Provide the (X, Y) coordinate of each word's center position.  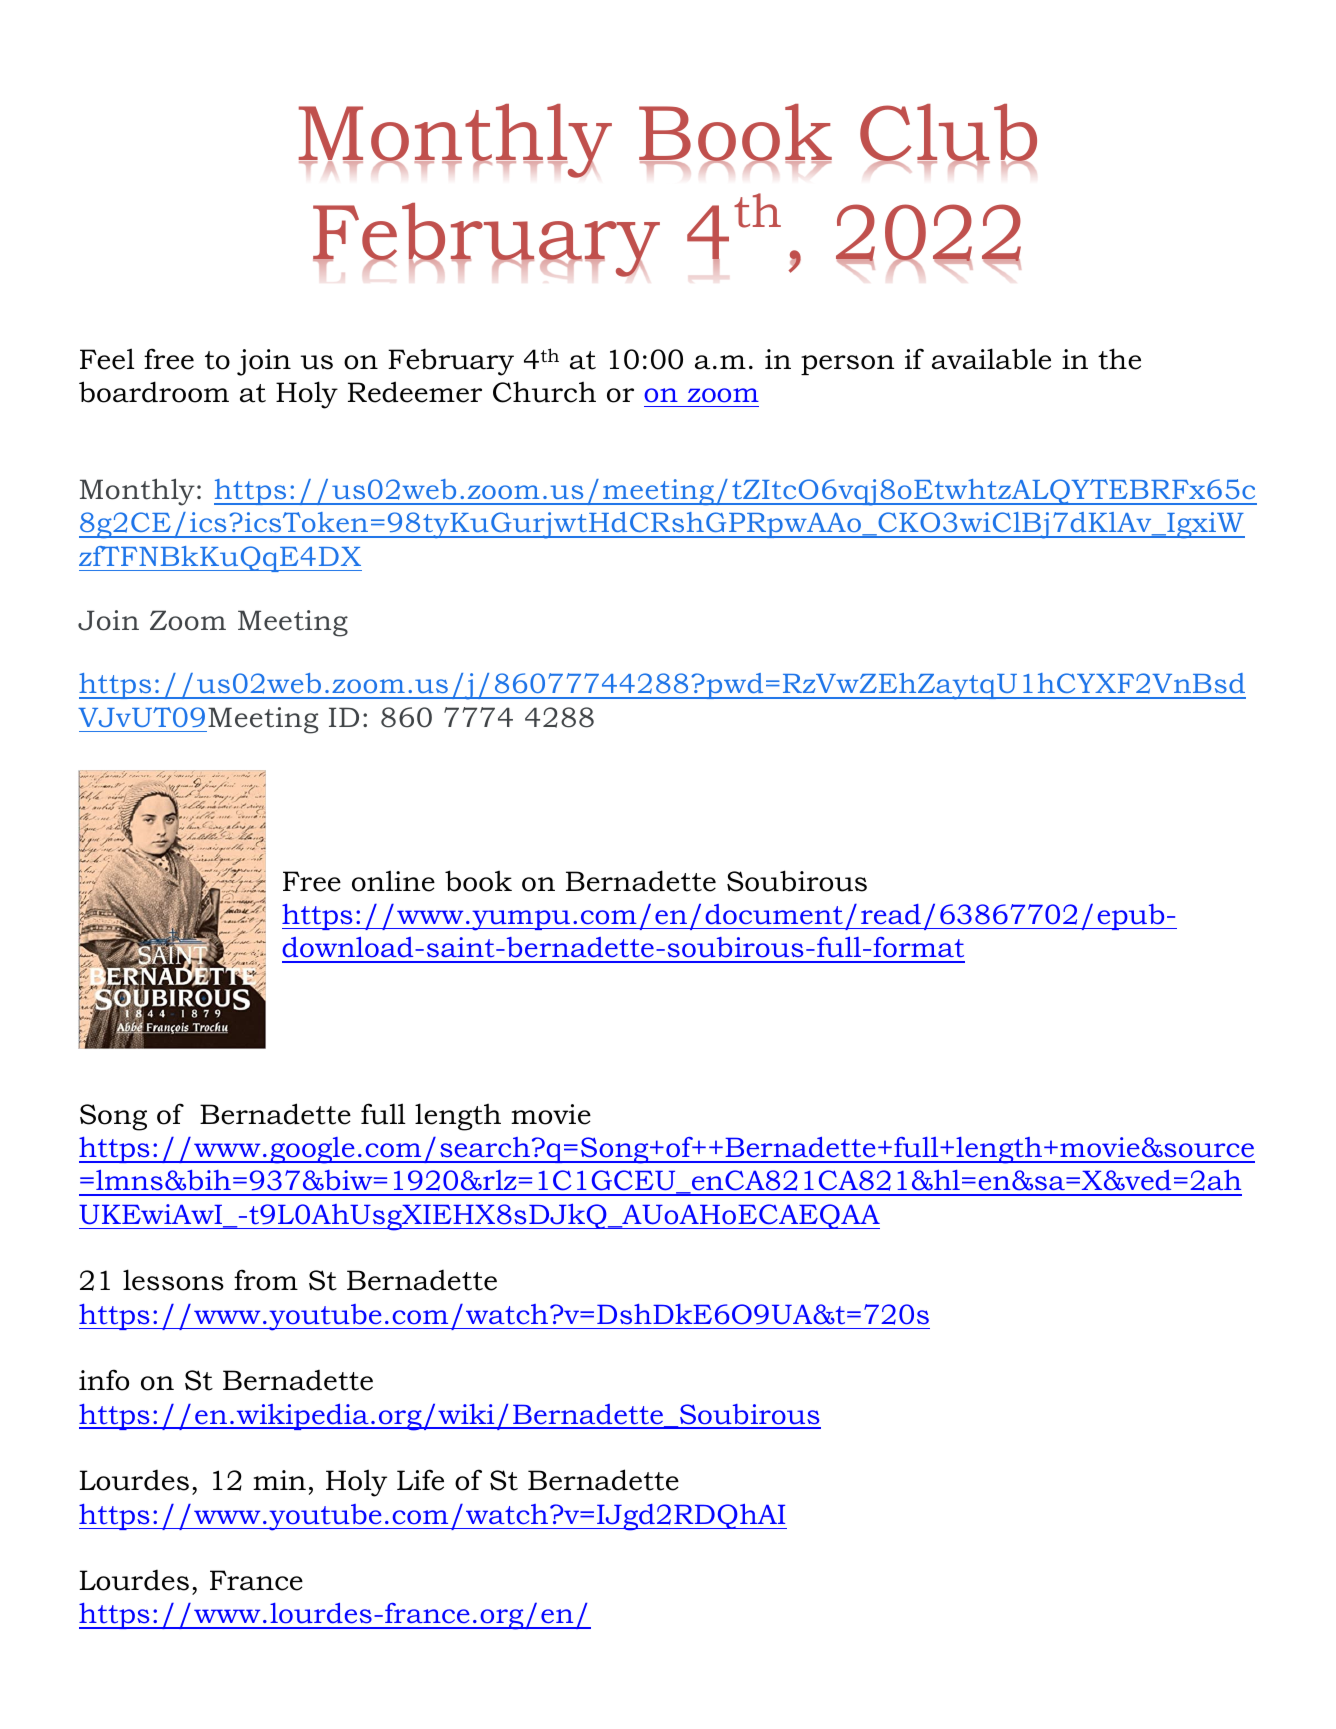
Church (544, 392)
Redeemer (415, 392)
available (991, 359)
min (279, 1480)
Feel (107, 359)
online (393, 881)
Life (420, 1480)
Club (948, 134)
